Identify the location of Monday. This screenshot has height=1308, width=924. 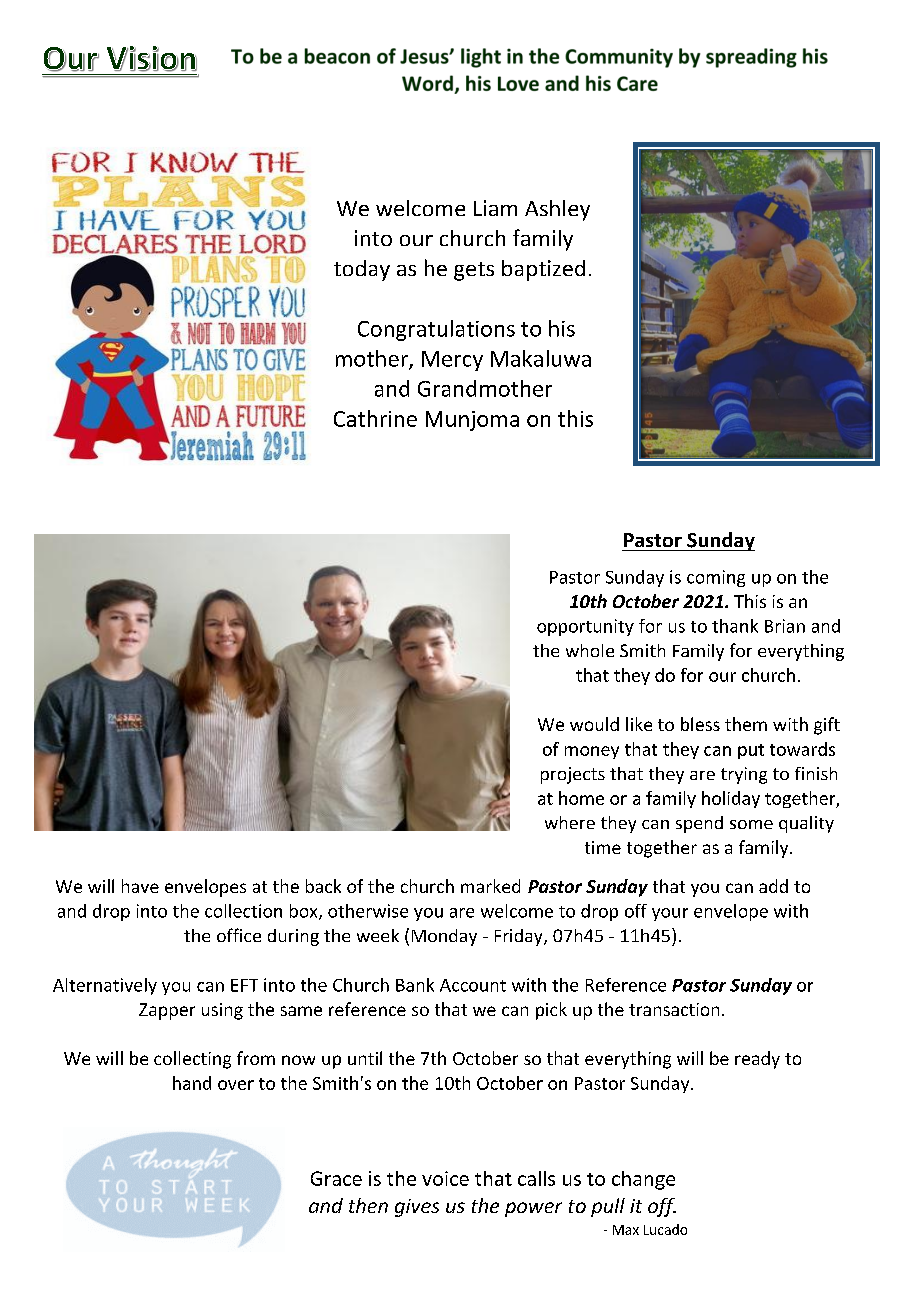
(444, 937).
